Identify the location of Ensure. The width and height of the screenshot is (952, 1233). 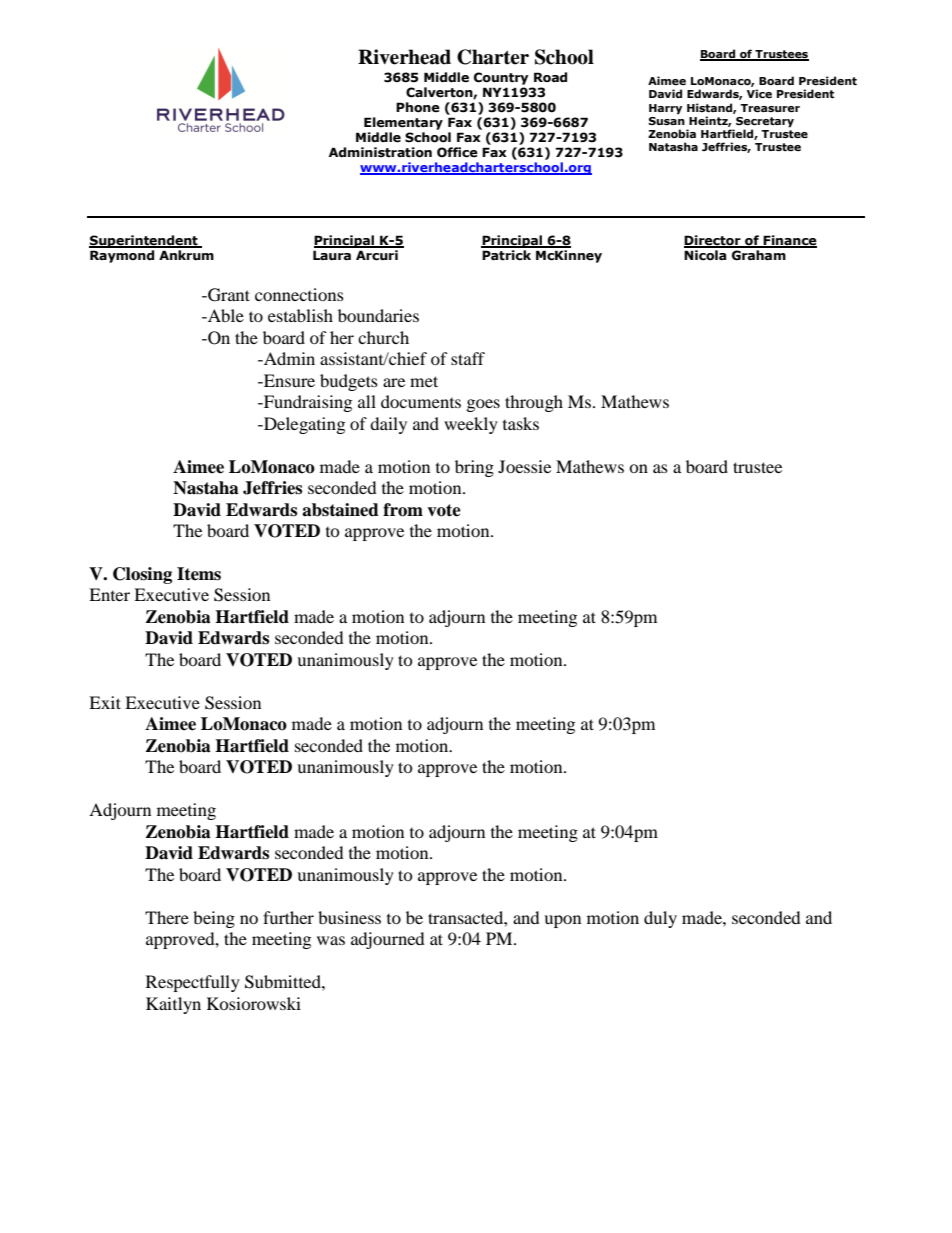
(288, 380).
